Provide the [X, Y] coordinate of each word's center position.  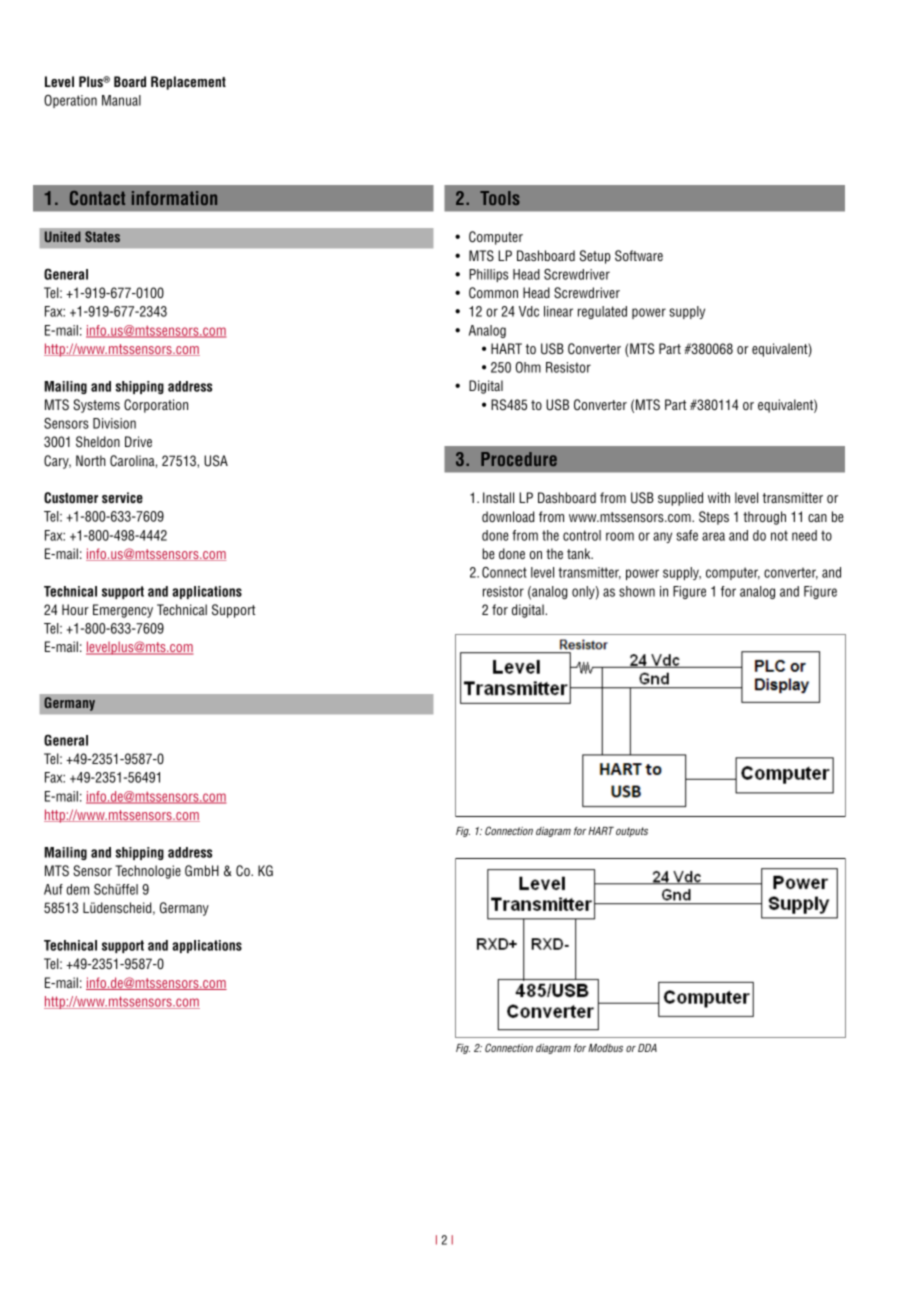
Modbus [605, 1048]
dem [77, 889]
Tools [500, 198]
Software [639, 256]
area [713, 536]
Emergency [123, 611]
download [508, 516]
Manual [121, 100]
